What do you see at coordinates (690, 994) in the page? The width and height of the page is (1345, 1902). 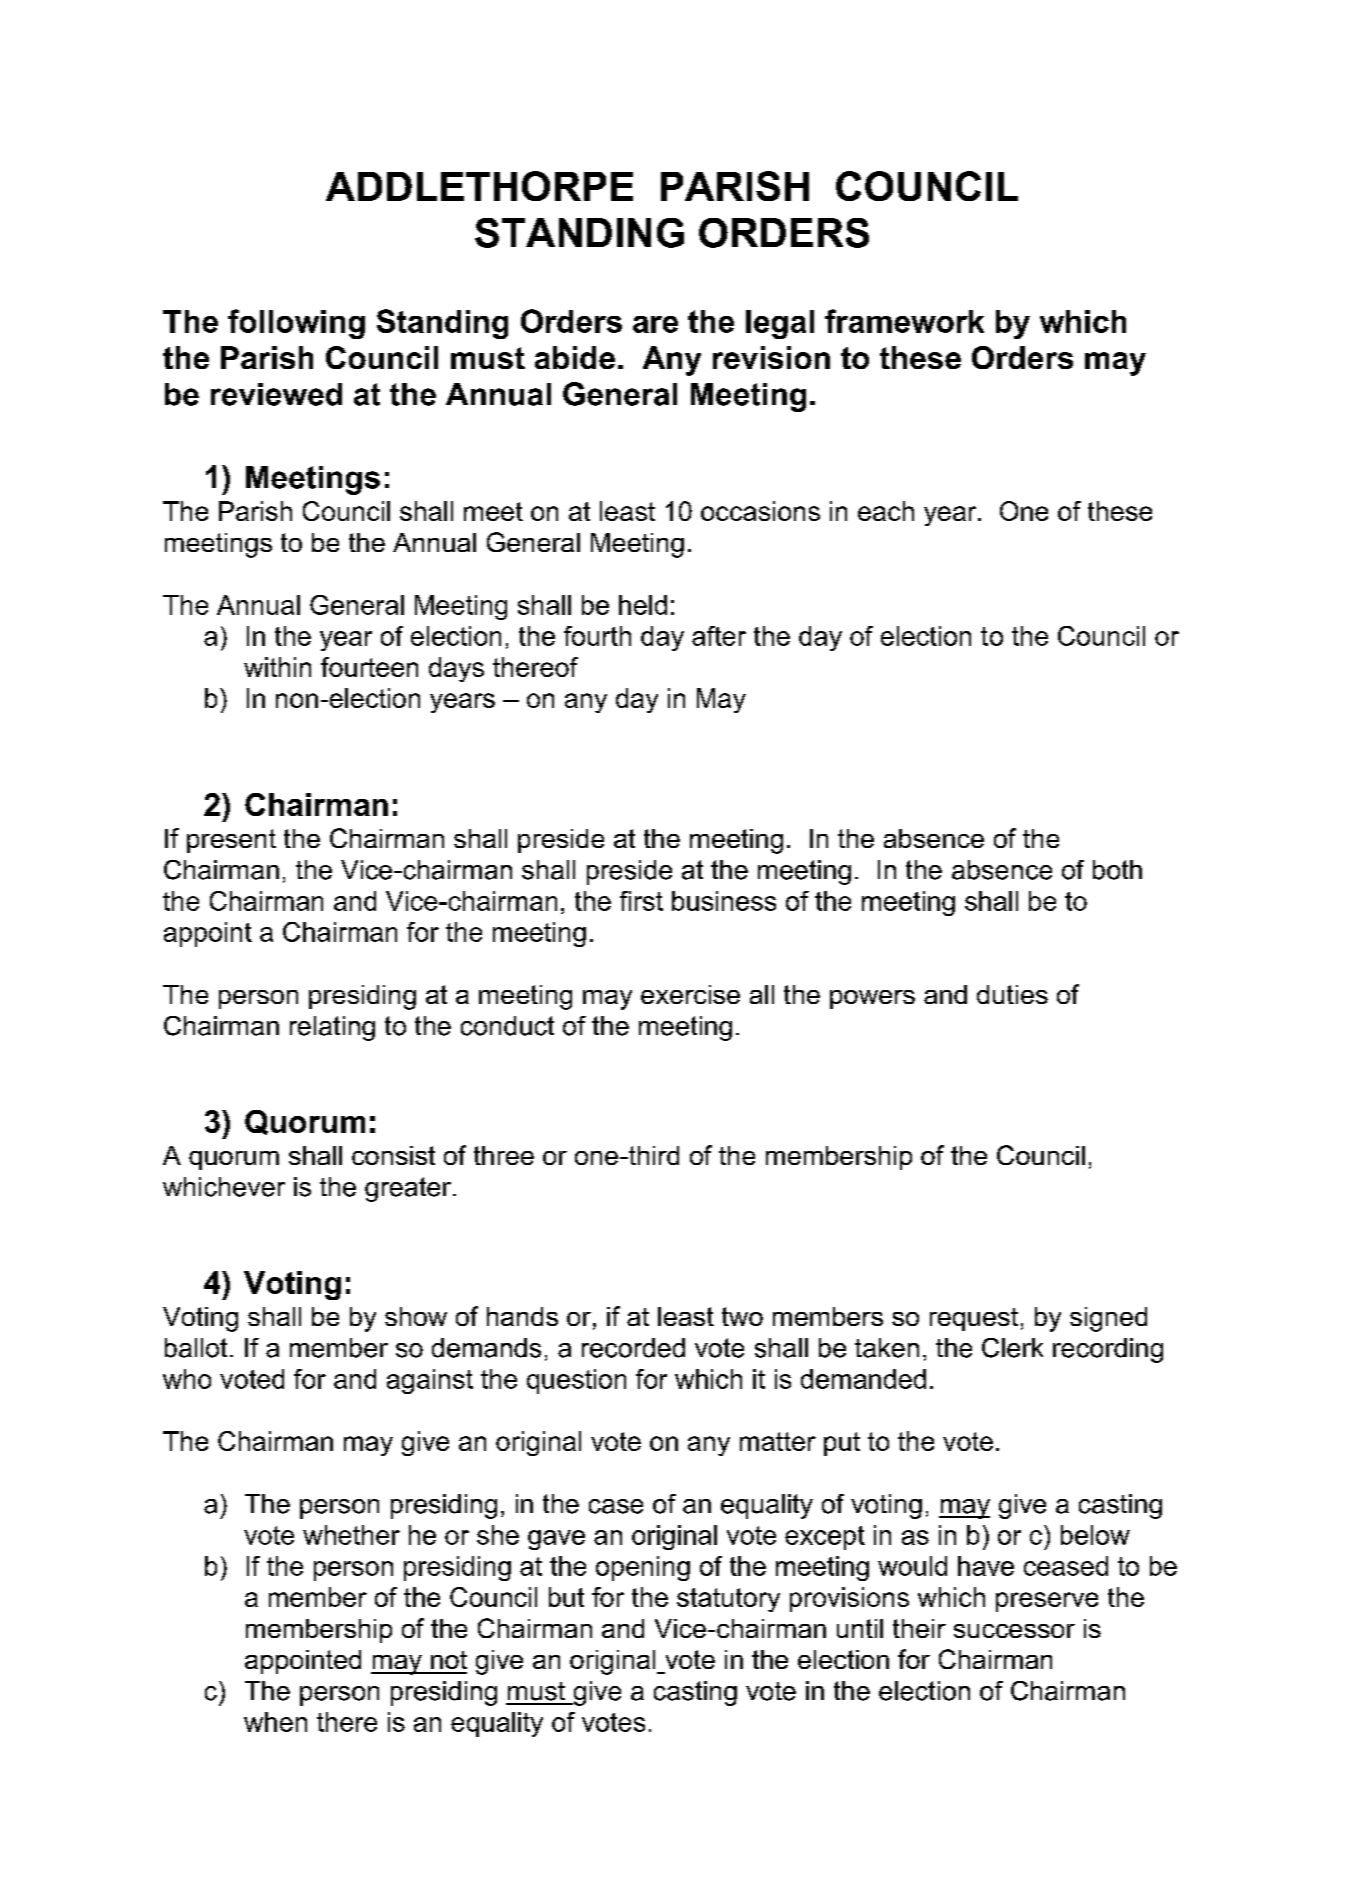 I see `exercise` at bounding box center [690, 994].
